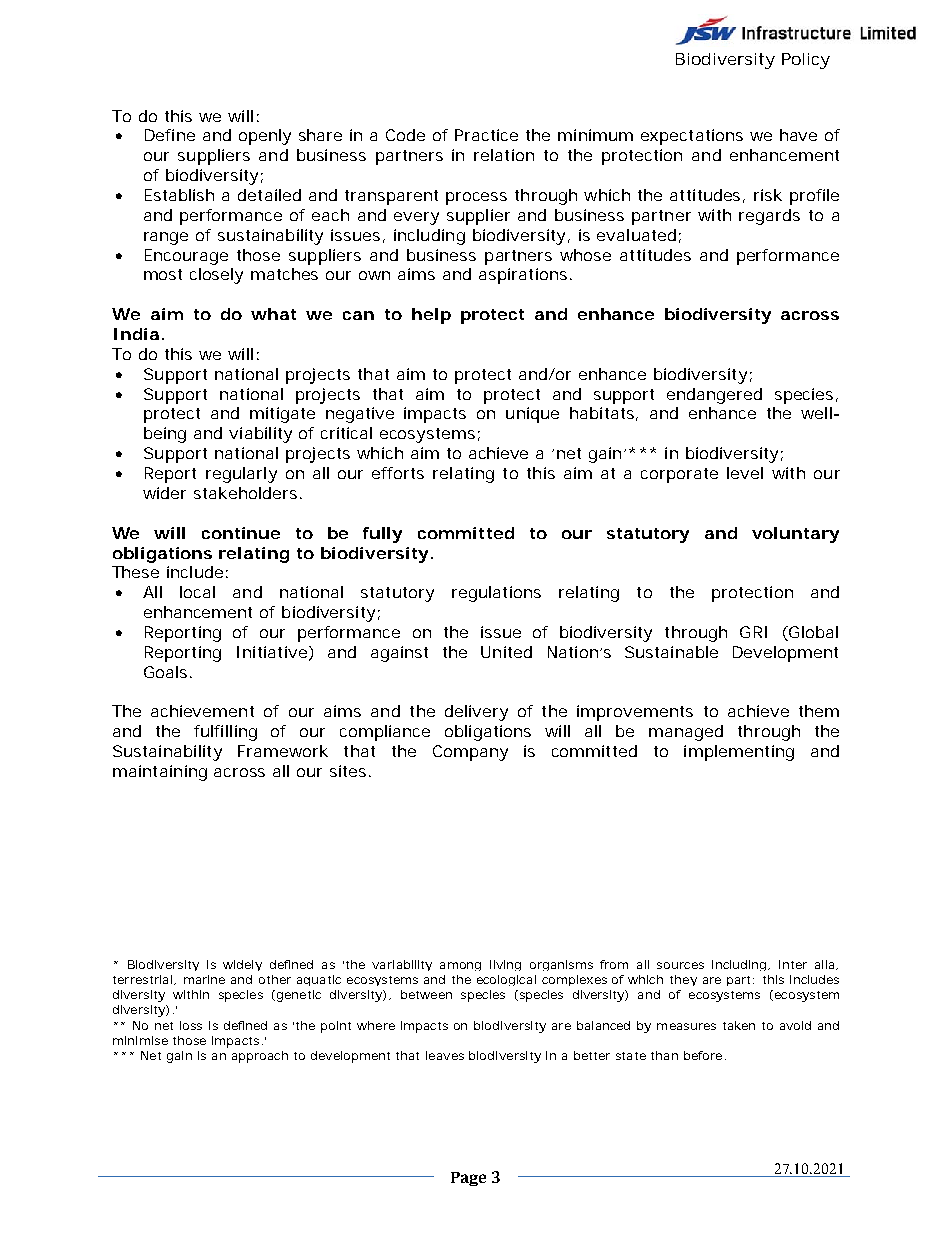  What do you see at coordinates (260, 1057) in the document?
I see `approach` at bounding box center [260, 1057].
